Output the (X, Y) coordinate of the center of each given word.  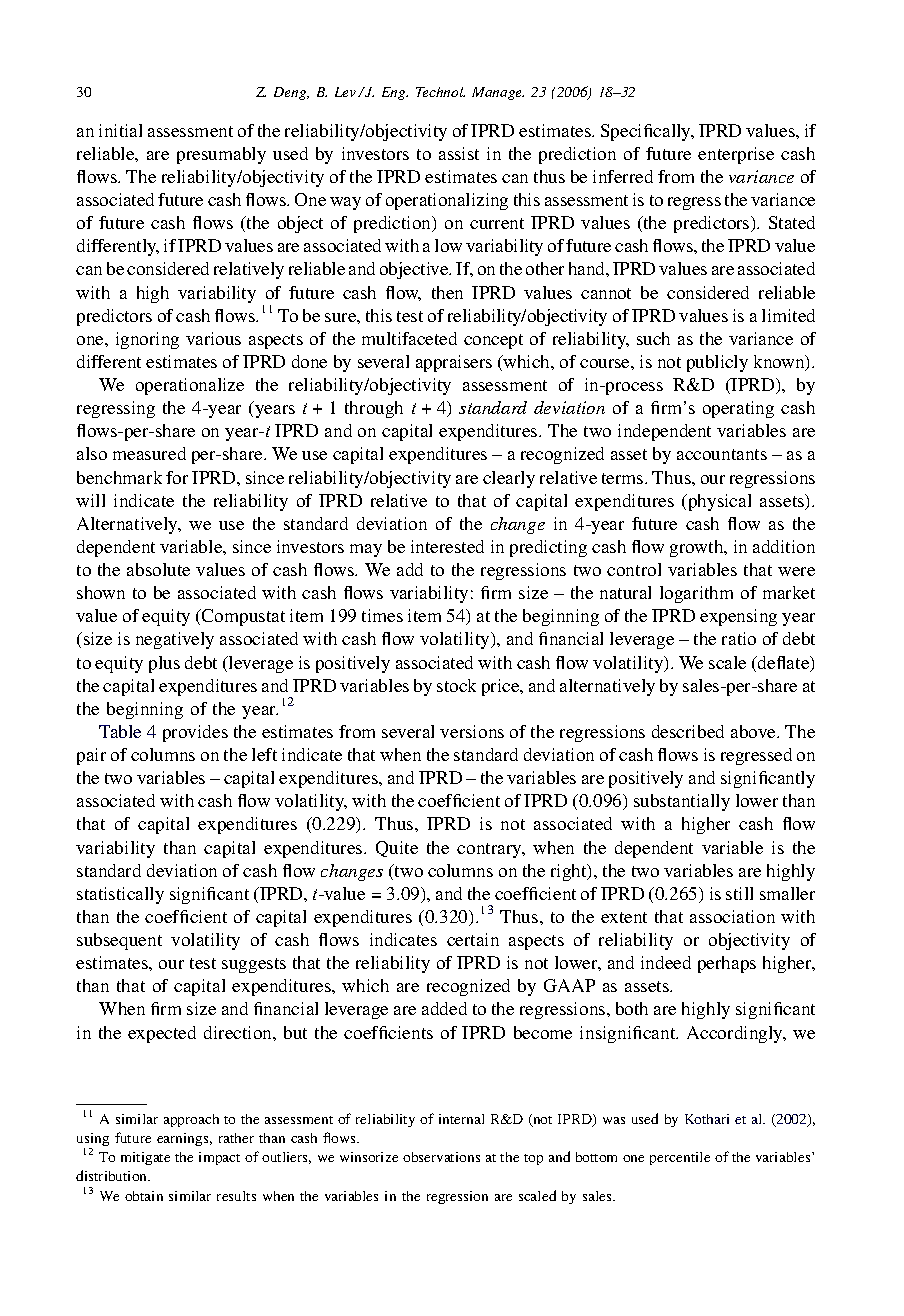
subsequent (119, 941)
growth (698, 548)
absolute (158, 569)
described (688, 731)
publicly (717, 363)
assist (459, 153)
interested (447, 546)
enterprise (736, 155)
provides (195, 733)
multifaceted (409, 338)
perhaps (727, 964)
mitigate (145, 1158)
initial (120, 130)
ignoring (147, 340)
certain (473, 939)
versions (472, 731)
